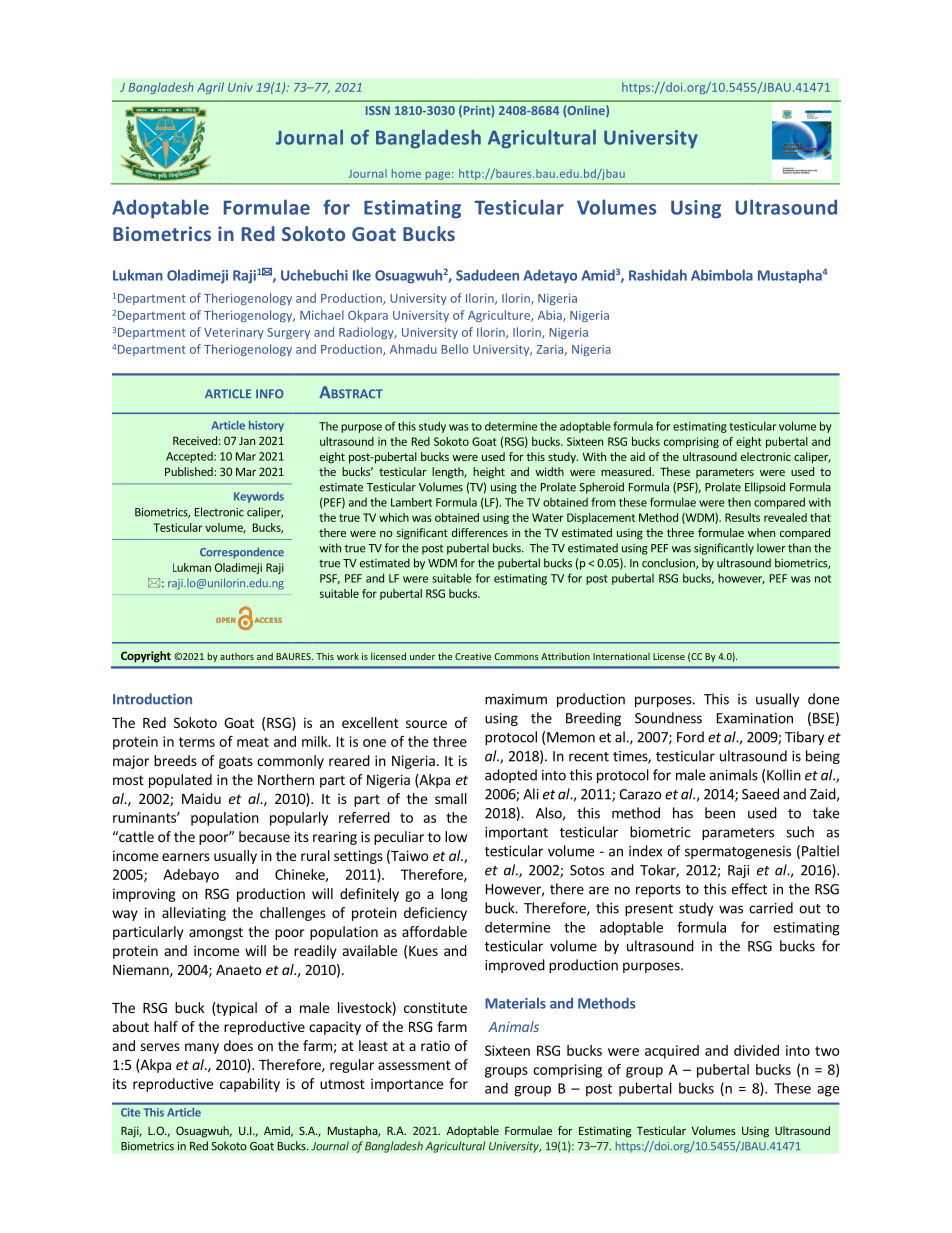 The height and width of the screenshot is (1233, 952). Describe the element at coordinates (473, 656) in the screenshot. I see `Creative` at that location.
